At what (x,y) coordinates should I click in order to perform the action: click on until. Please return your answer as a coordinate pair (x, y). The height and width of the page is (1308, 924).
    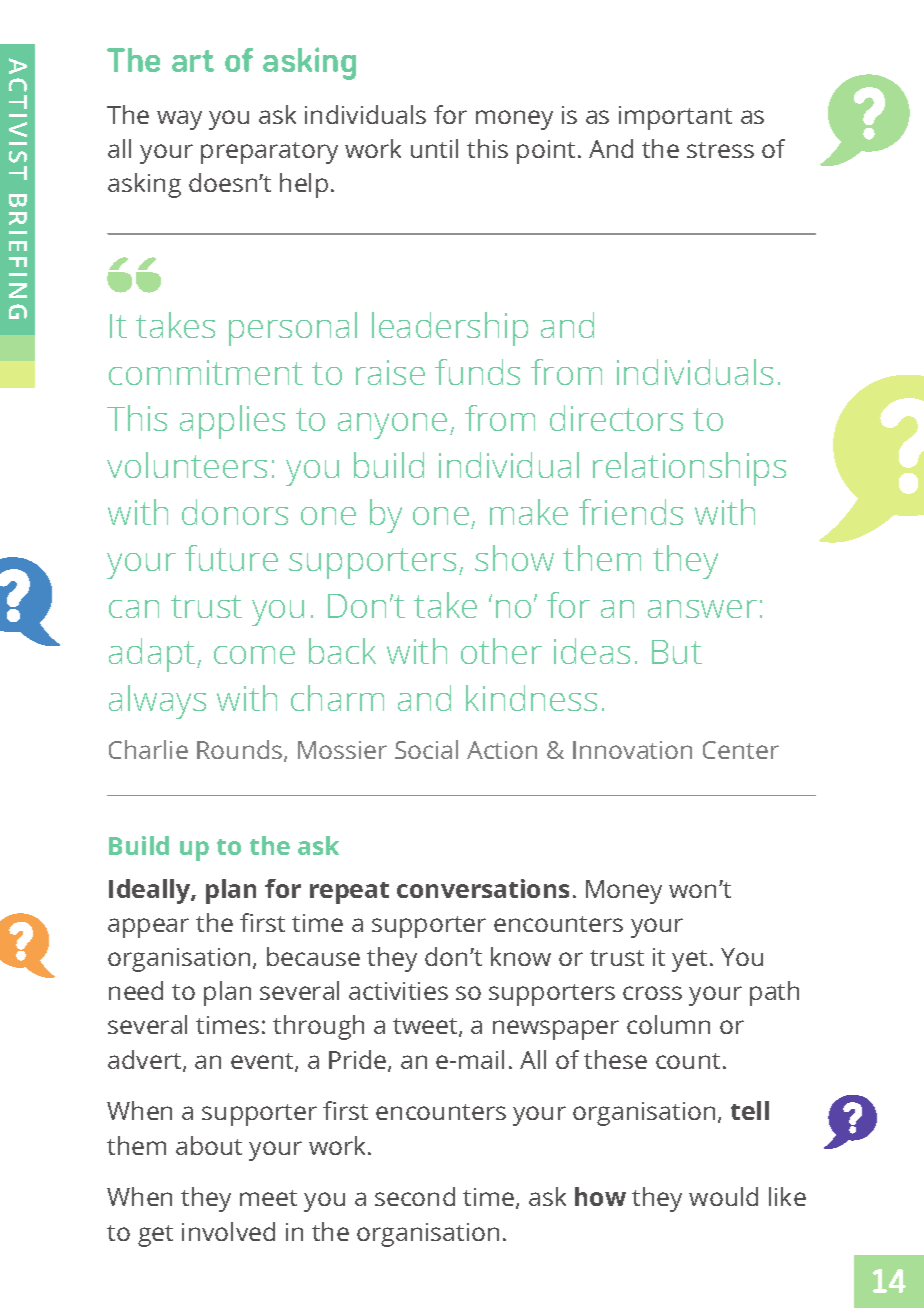
    Looking at the image, I should click on (434, 148).
